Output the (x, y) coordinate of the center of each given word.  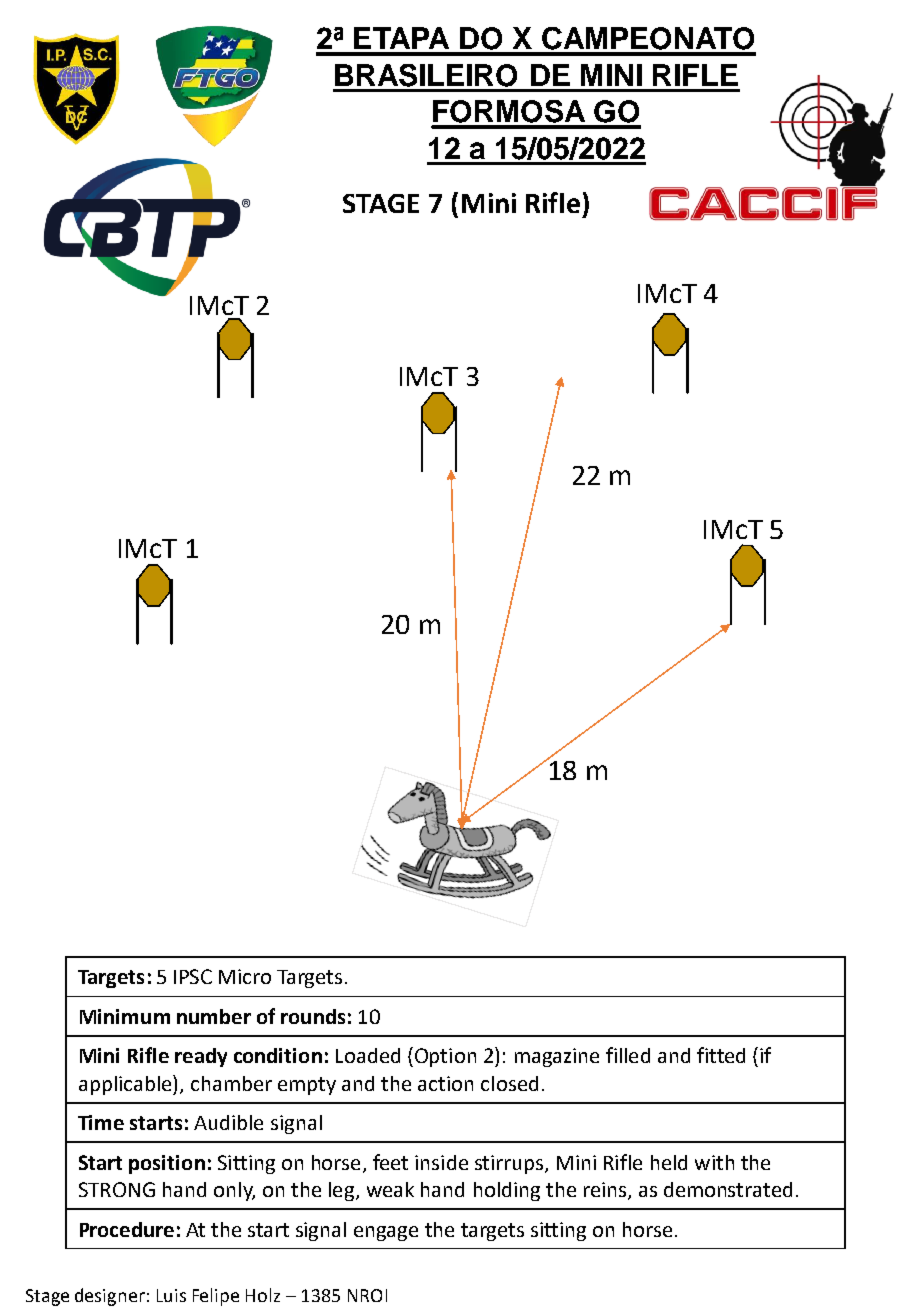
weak (390, 1189)
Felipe (216, 1297)
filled (628, 1055)
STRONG (117, 1189)
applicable (126, 1085)
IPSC (193, 976)
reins (606, 1191)
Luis (171, 1295)
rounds (313, 1016)
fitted (721, 1055)
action (445, 1083)
